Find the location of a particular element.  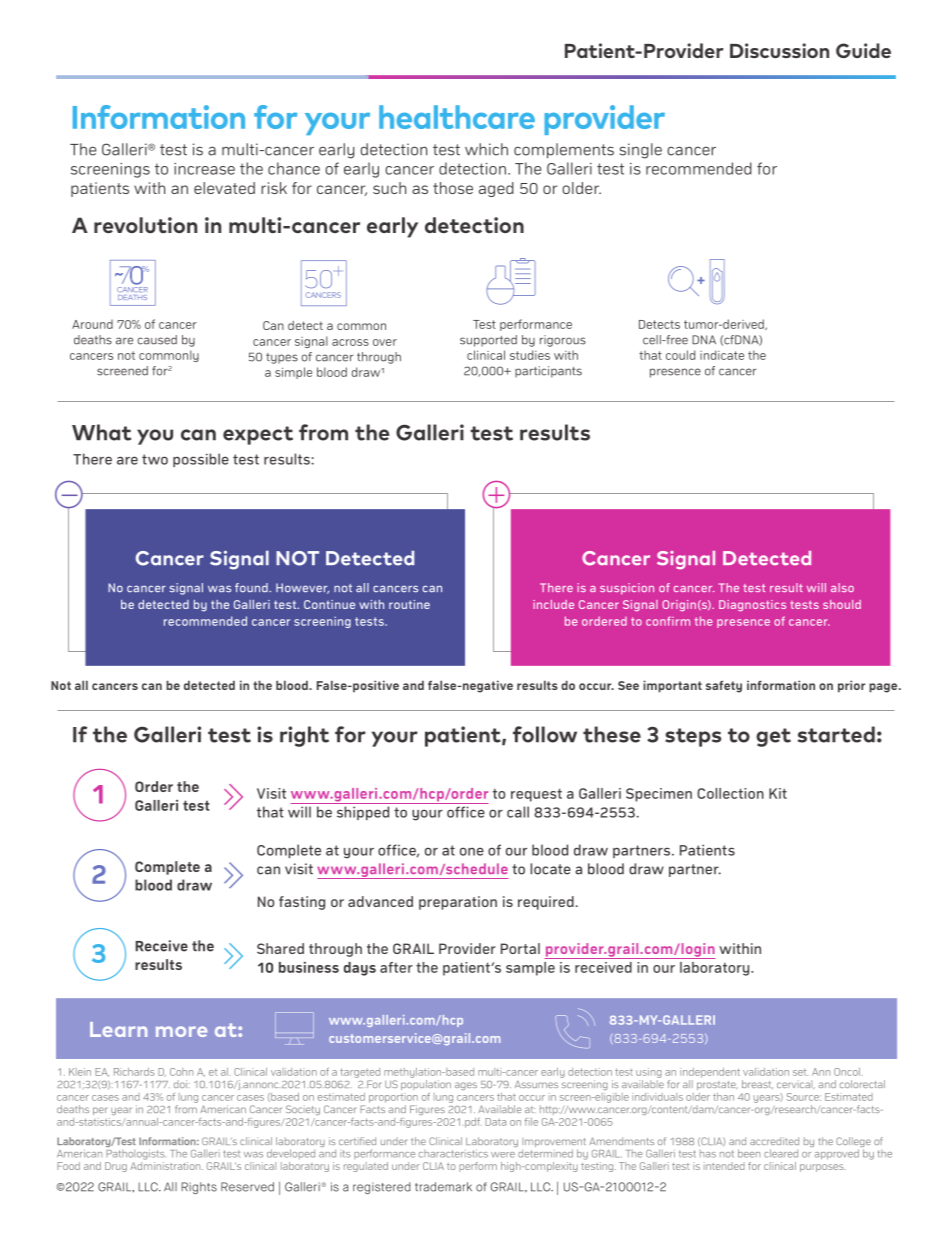

increase is located at coordinates (204, 169).
